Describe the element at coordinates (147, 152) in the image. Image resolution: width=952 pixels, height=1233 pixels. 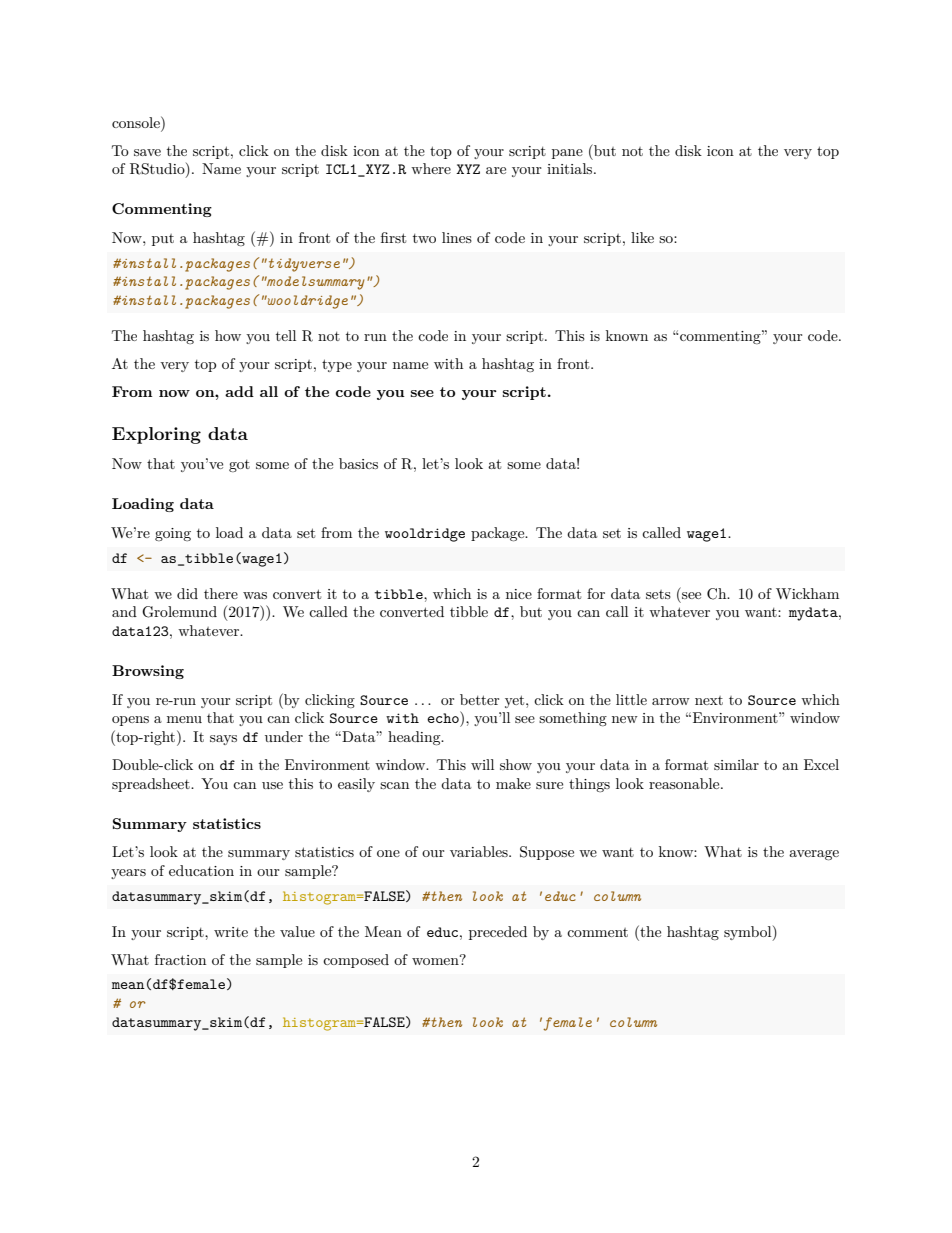
I see `save` at that location.
